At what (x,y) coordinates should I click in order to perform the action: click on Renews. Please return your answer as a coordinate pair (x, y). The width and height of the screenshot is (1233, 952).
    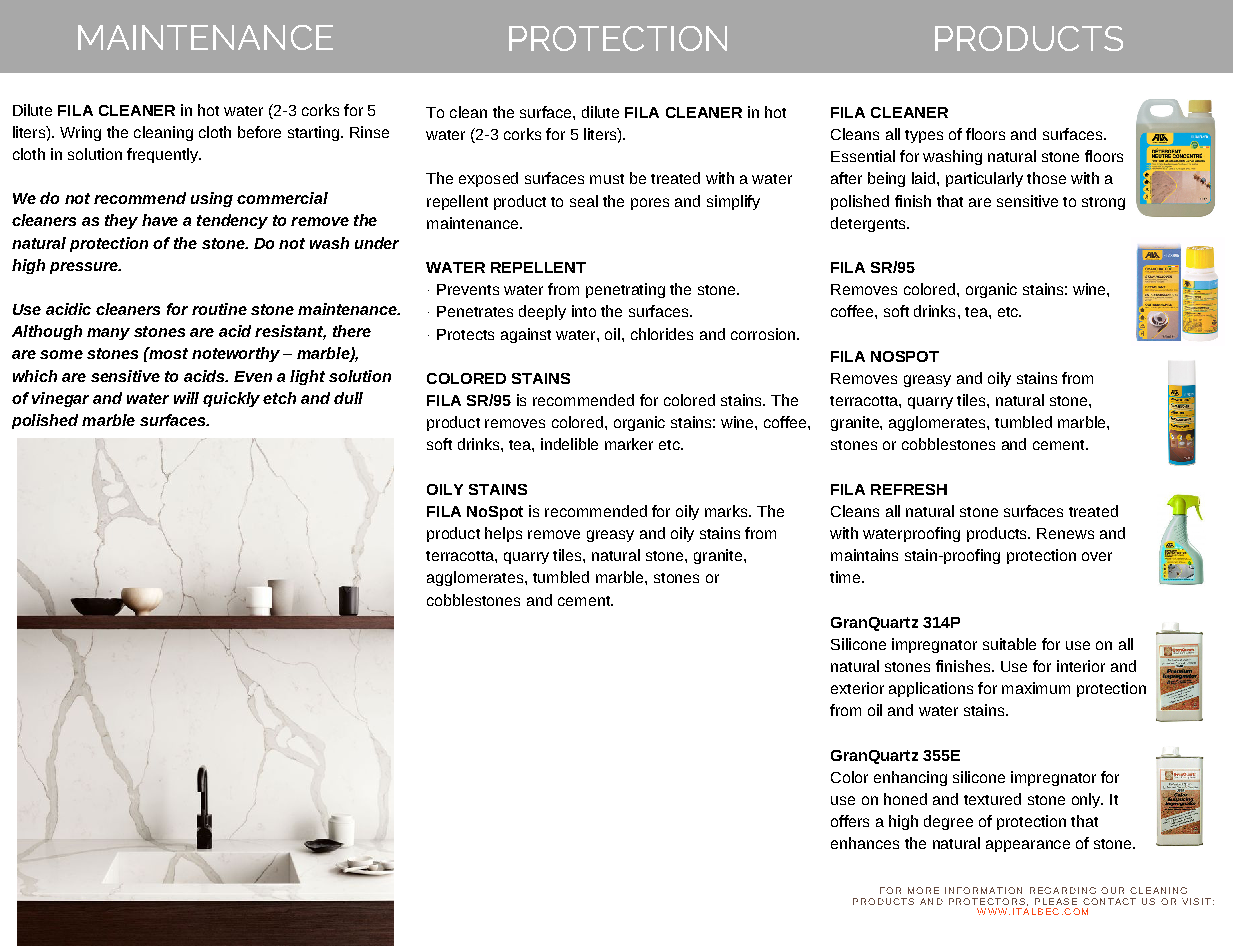
    Looking at the image, I should click on (1065, 533).
